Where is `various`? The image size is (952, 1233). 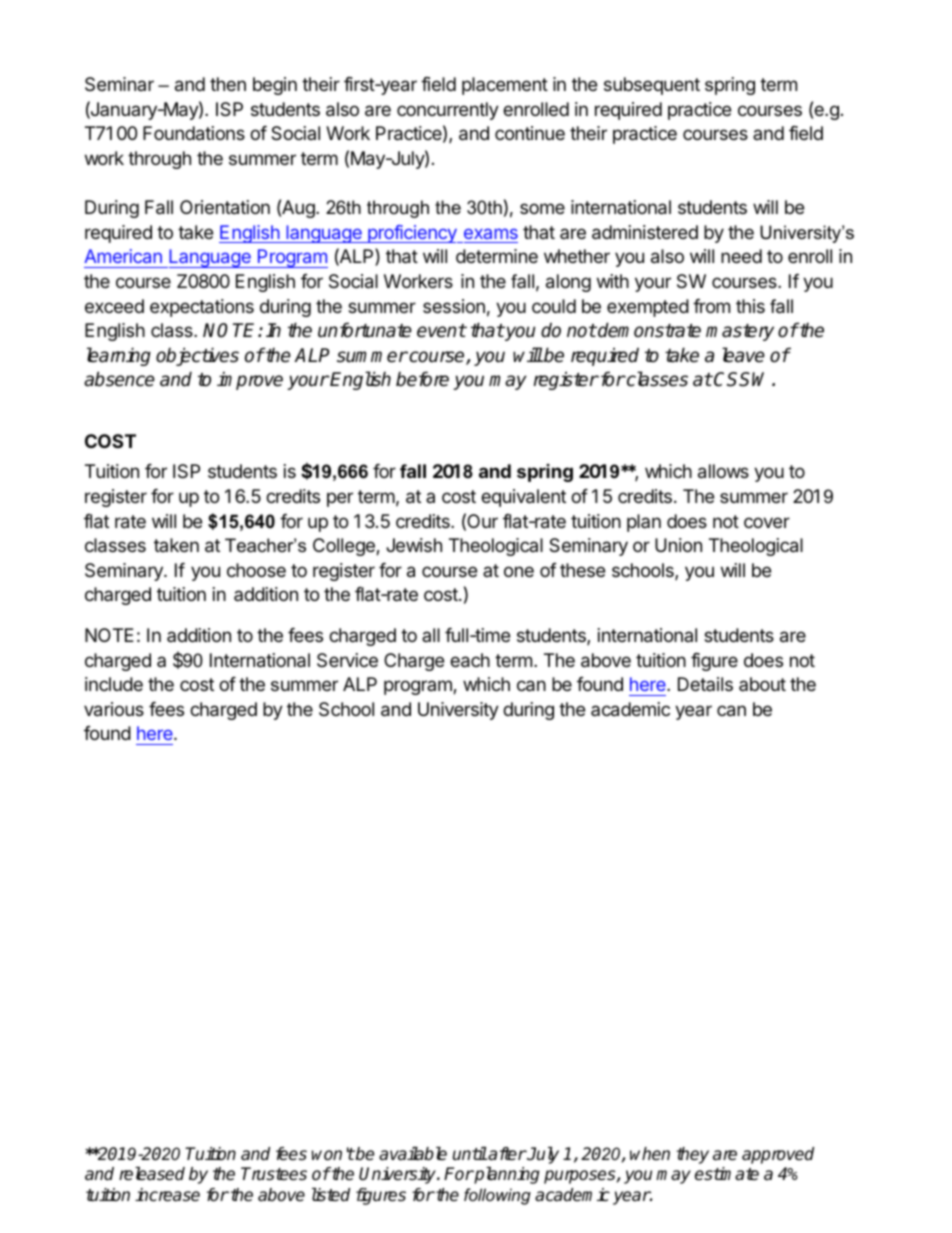
various is located at coordinates (114, 709).
